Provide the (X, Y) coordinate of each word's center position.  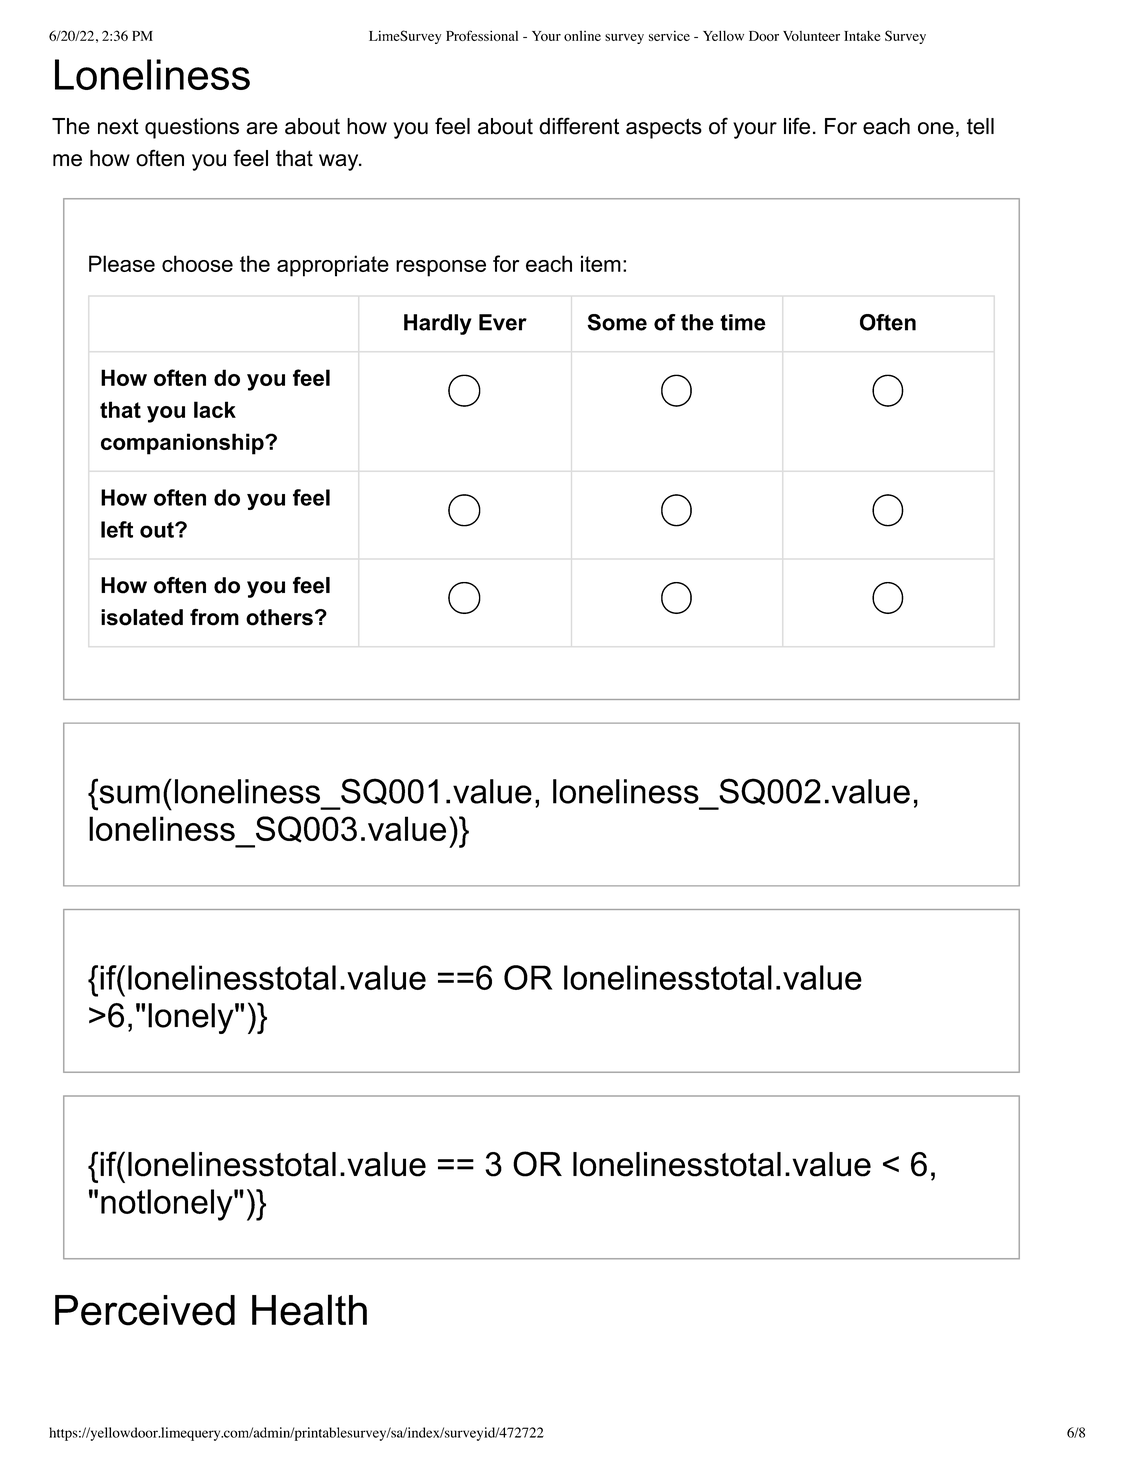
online (582, 35)
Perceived (145, 1310)
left (117, 529)
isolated (142, 617)
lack (215, 409)
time (743, 322)
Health (309, 1310)
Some (617, 322)
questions (192, 128)
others (279, 617)
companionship (183, 444)
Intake (862, 36)
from (214, 617)
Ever (503, 322)
